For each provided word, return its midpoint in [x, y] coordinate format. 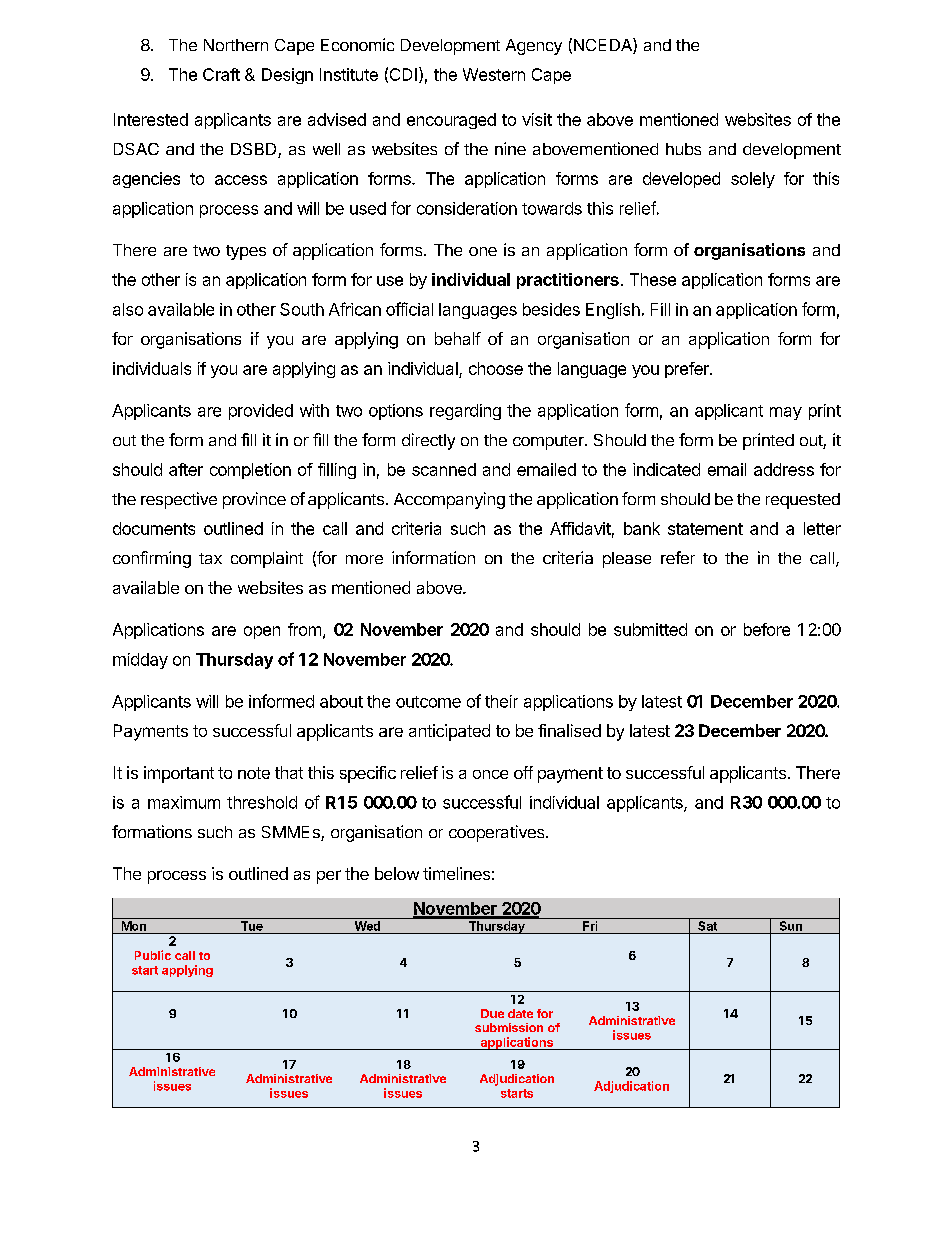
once [490, 774]
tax [210, 558]
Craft [221, 74]
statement [705, 529]
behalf [458, 338]
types [246, 252]
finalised [569, 730]
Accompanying [449, 500]
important [179, 774]
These [653, 279]
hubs [683, 149]
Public [153, 955]
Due [492, 1013]
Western [494, 74]
